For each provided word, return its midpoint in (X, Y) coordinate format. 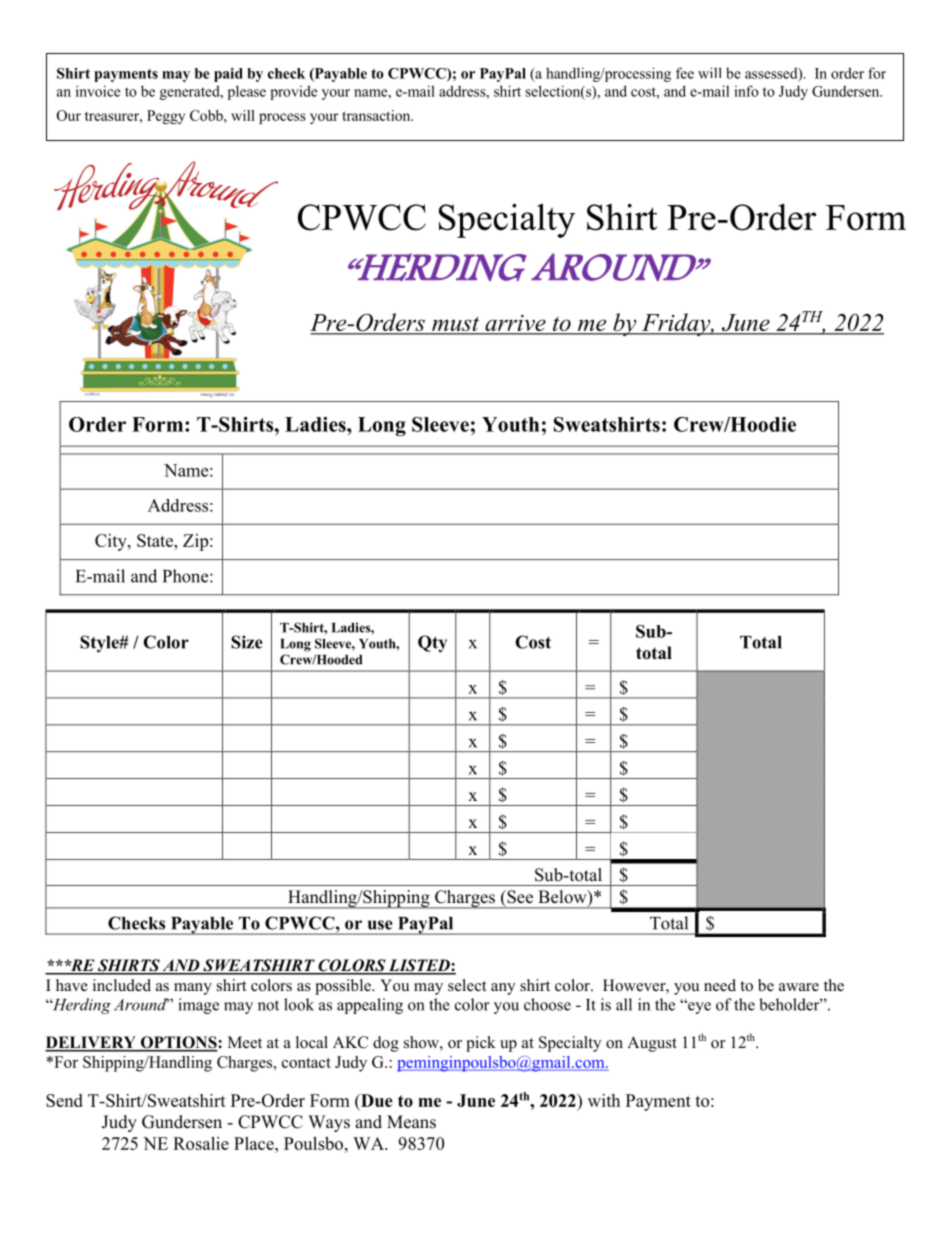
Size (247, 642)
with (604, 1100)
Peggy (166, 117)
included (122, 985)
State (156, 540)
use (380, 925)
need (720, 985)
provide (293, 92)
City (112, 542)
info (746, 91)
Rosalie (201, 1143)
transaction (377, 115)
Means (411, 1122)
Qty (432, 644)
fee (685, 73)
